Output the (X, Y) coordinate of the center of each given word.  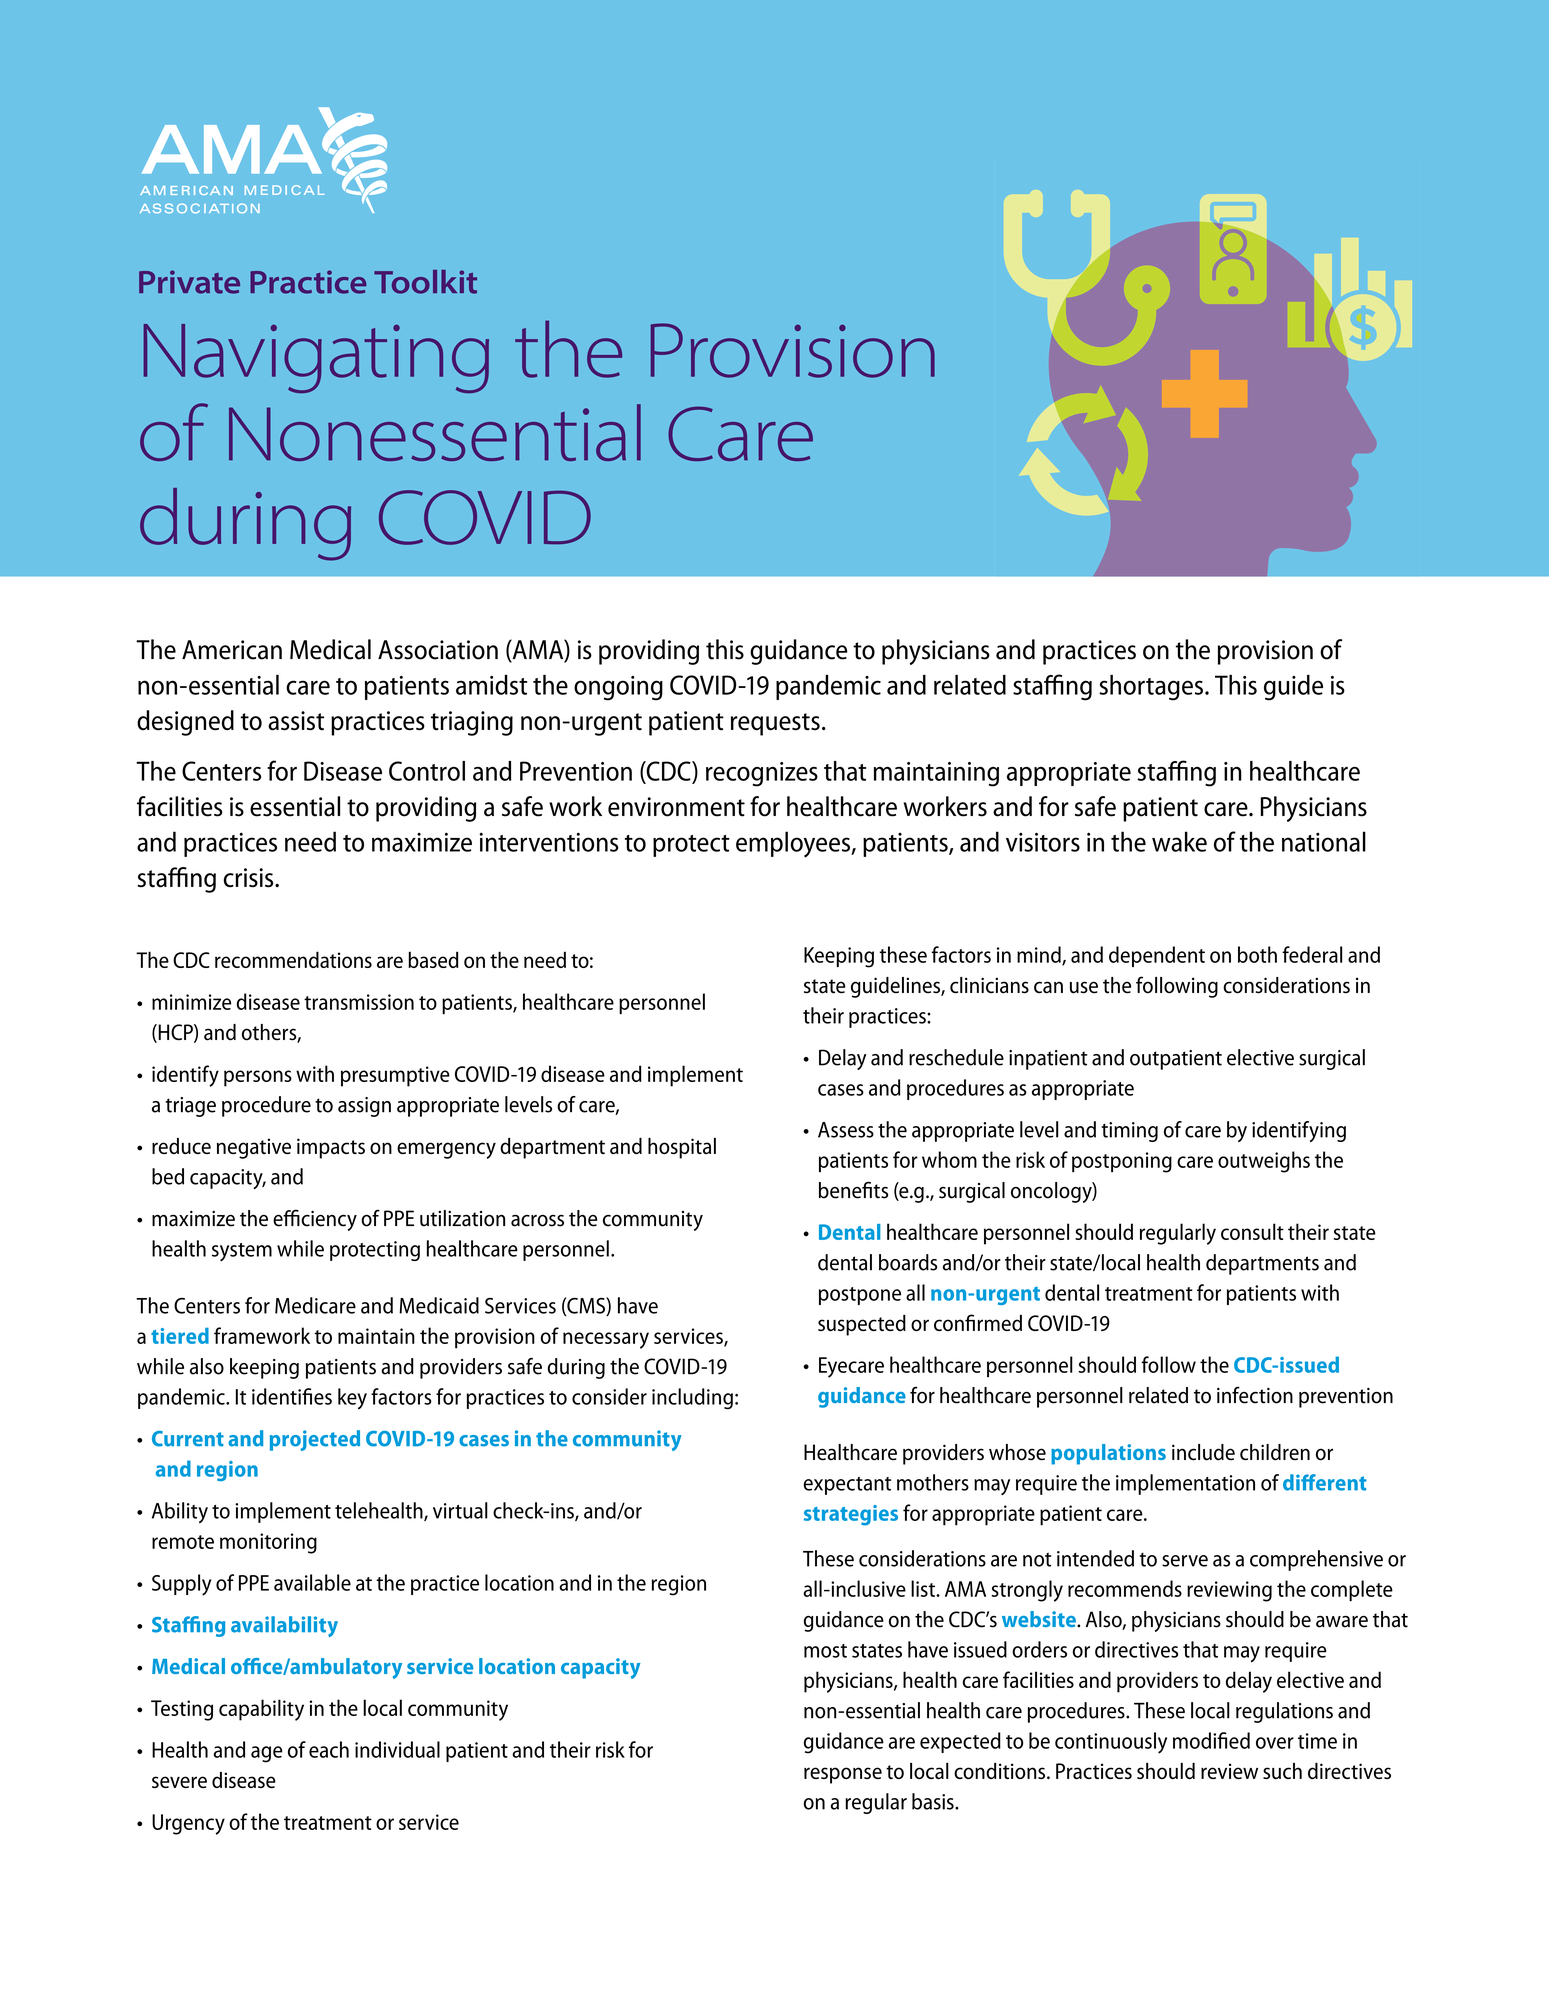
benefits (853, 1190)
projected (315, 1440)
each (329, 1749)
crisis (249, 877)
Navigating (316, 358)
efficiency (315, 1220)
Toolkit (425, 282)
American (232, 650)
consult (1252, 1231)
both (1257, 954)
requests (775, 724)
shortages (1151, 688)
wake (1179, 841)
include (1203, 1452)
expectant (847, 1486)
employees (794, 844)
